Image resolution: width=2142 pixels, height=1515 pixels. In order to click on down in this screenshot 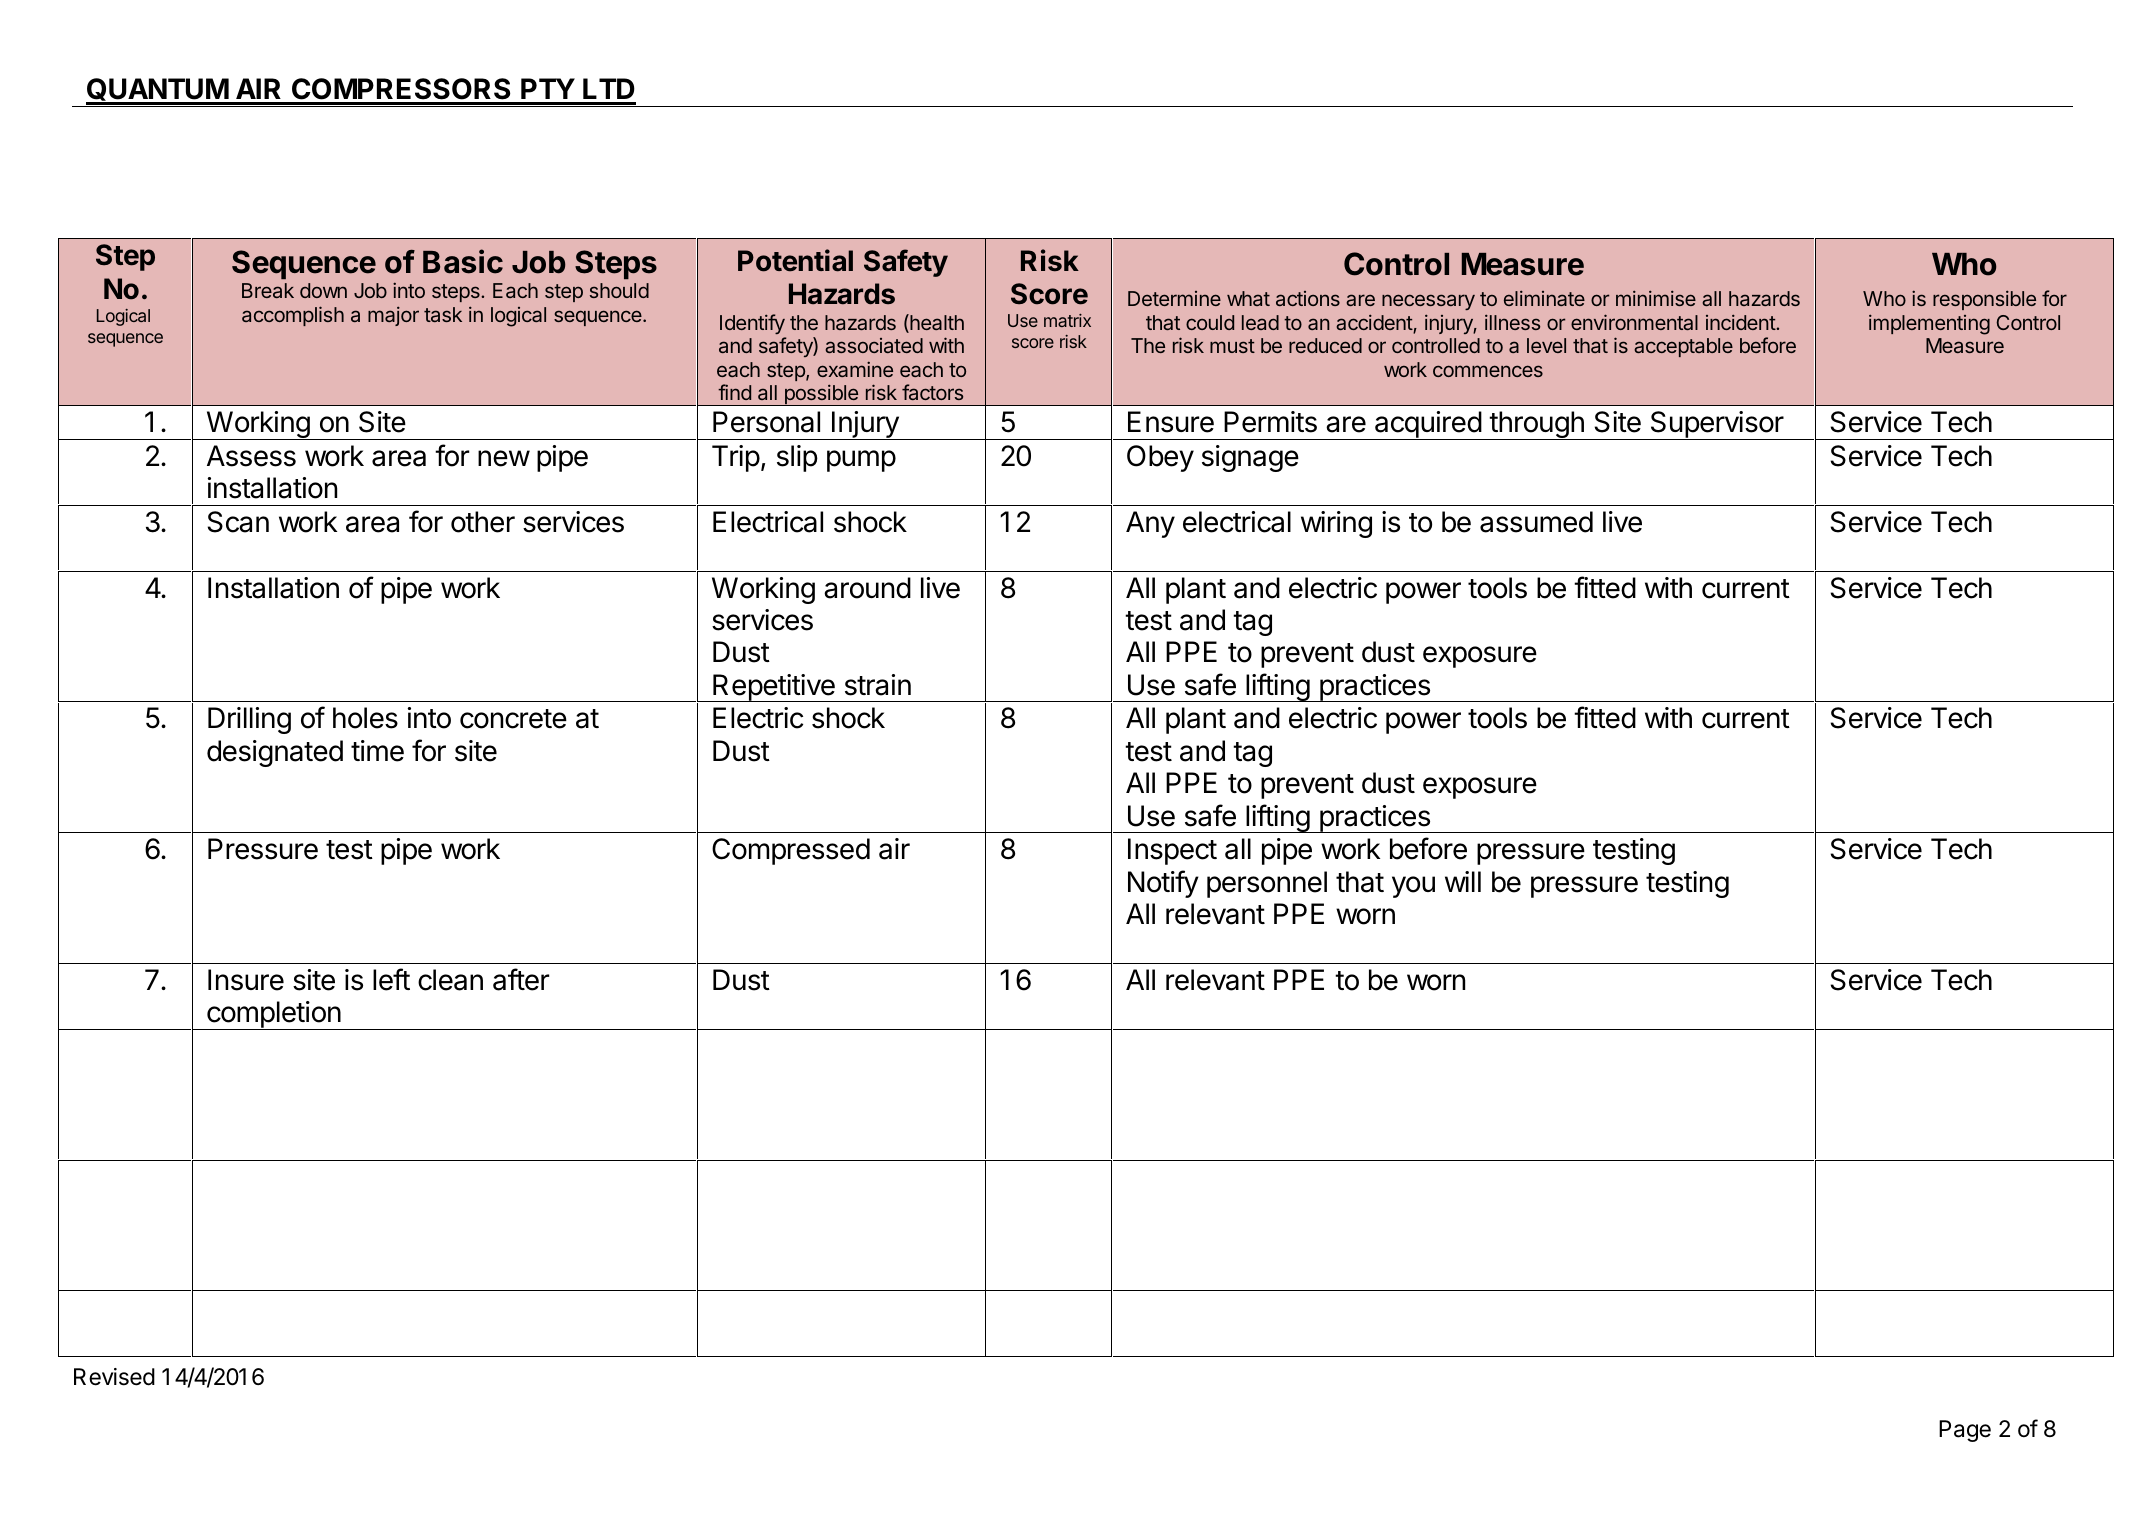, I will do `click(323, 290)`.
